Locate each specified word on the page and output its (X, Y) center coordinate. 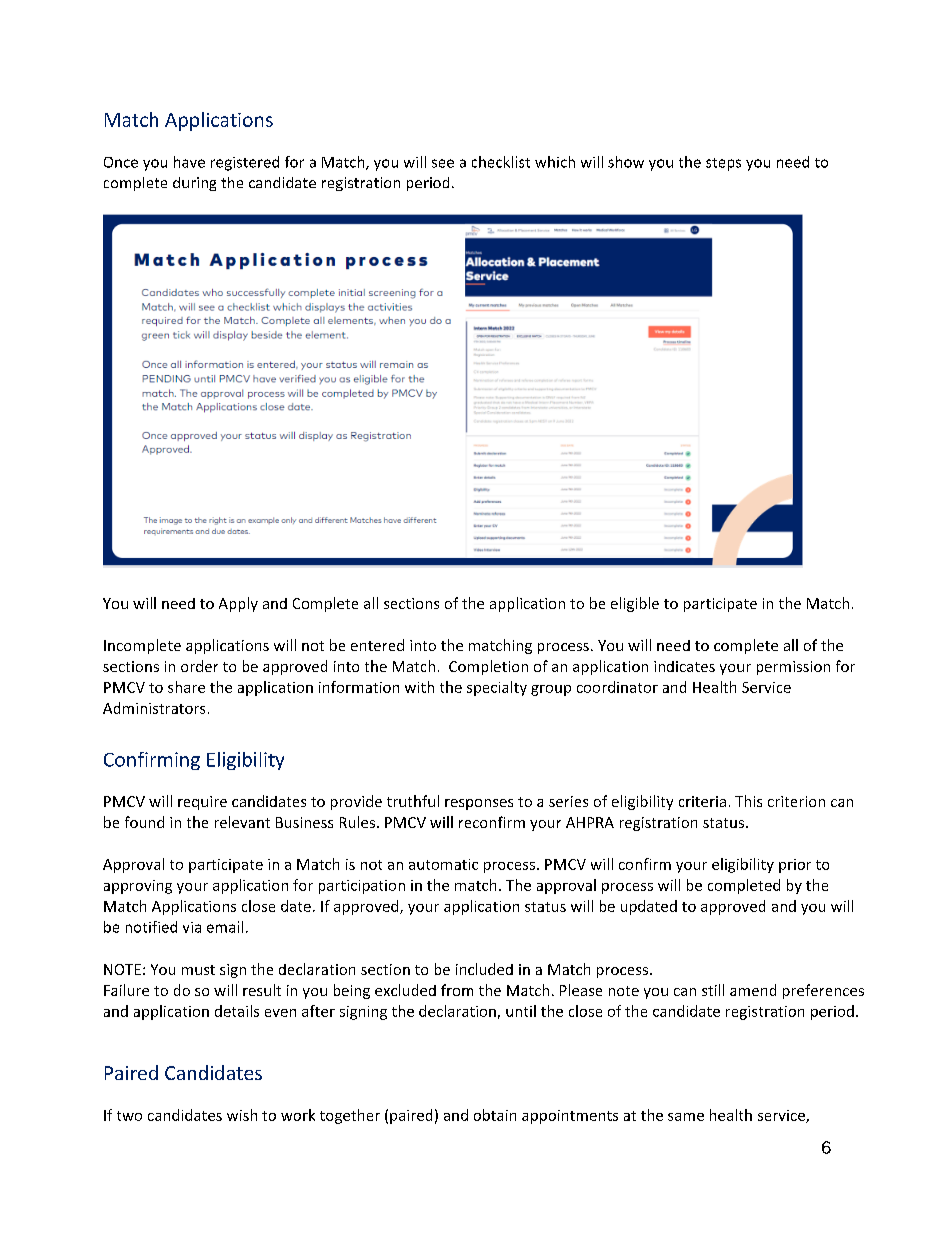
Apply (238, 604)
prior (795, 866)
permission (793, 668)
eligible (635, 604)
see (443, 163)
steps (723, 164)
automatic (443, 864)
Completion (488, 667)
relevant (242, 822)
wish (242, 1115)
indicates (684, 666)
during (194, 184)
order (199, 666)
